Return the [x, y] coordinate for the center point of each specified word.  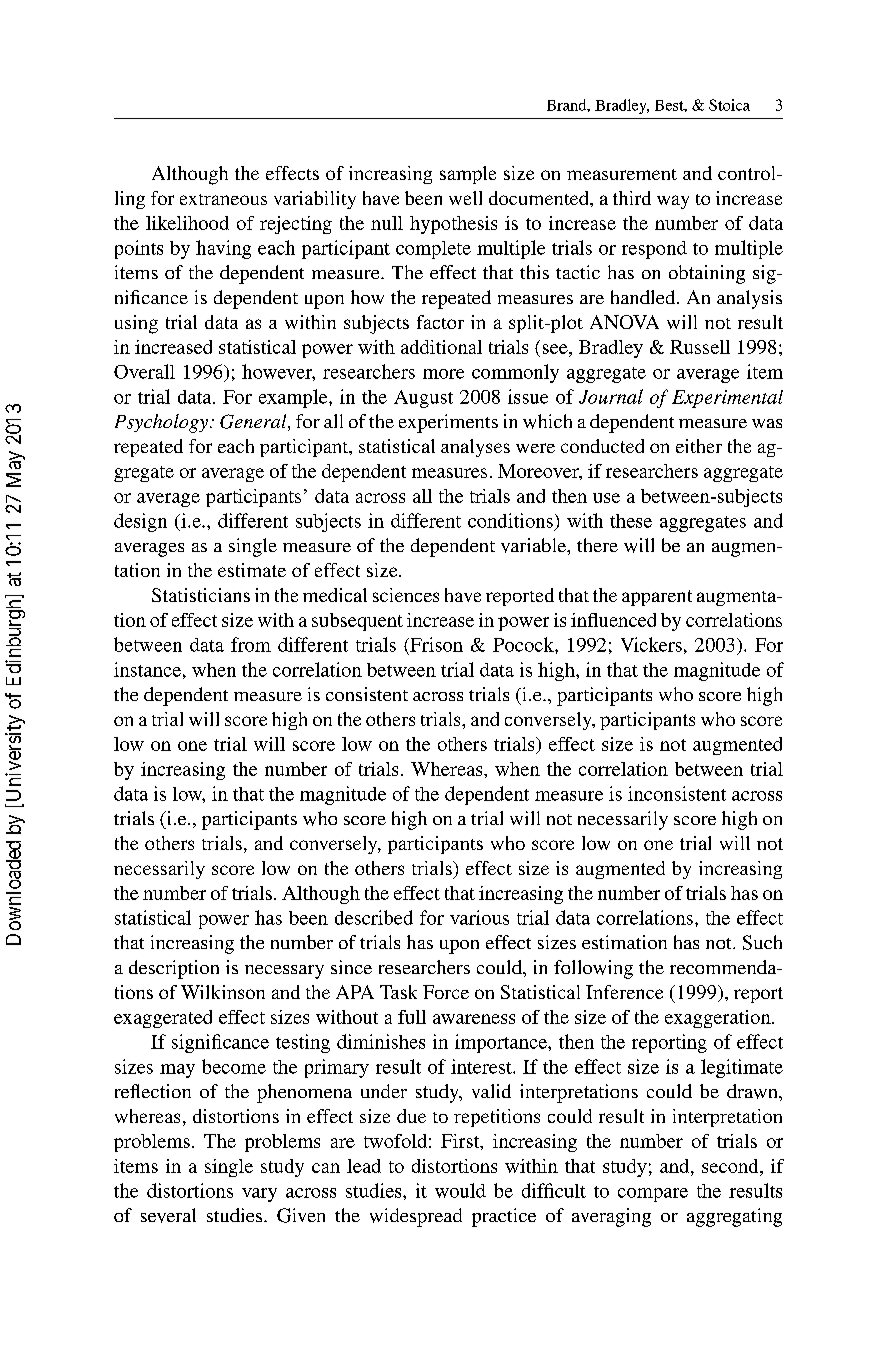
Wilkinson [223, 992]
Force [446, 992]
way [673, 202]
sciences [406, 595]
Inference [624, 992]
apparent [657, 598]
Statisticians [201, 595]
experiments [448, 423]
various [479, 917]
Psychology [161, 423]
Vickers [651, 644]
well [465, 198]
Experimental [727, 399]
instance [147, 669]
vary [259, 1195]
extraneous [223, 199]
